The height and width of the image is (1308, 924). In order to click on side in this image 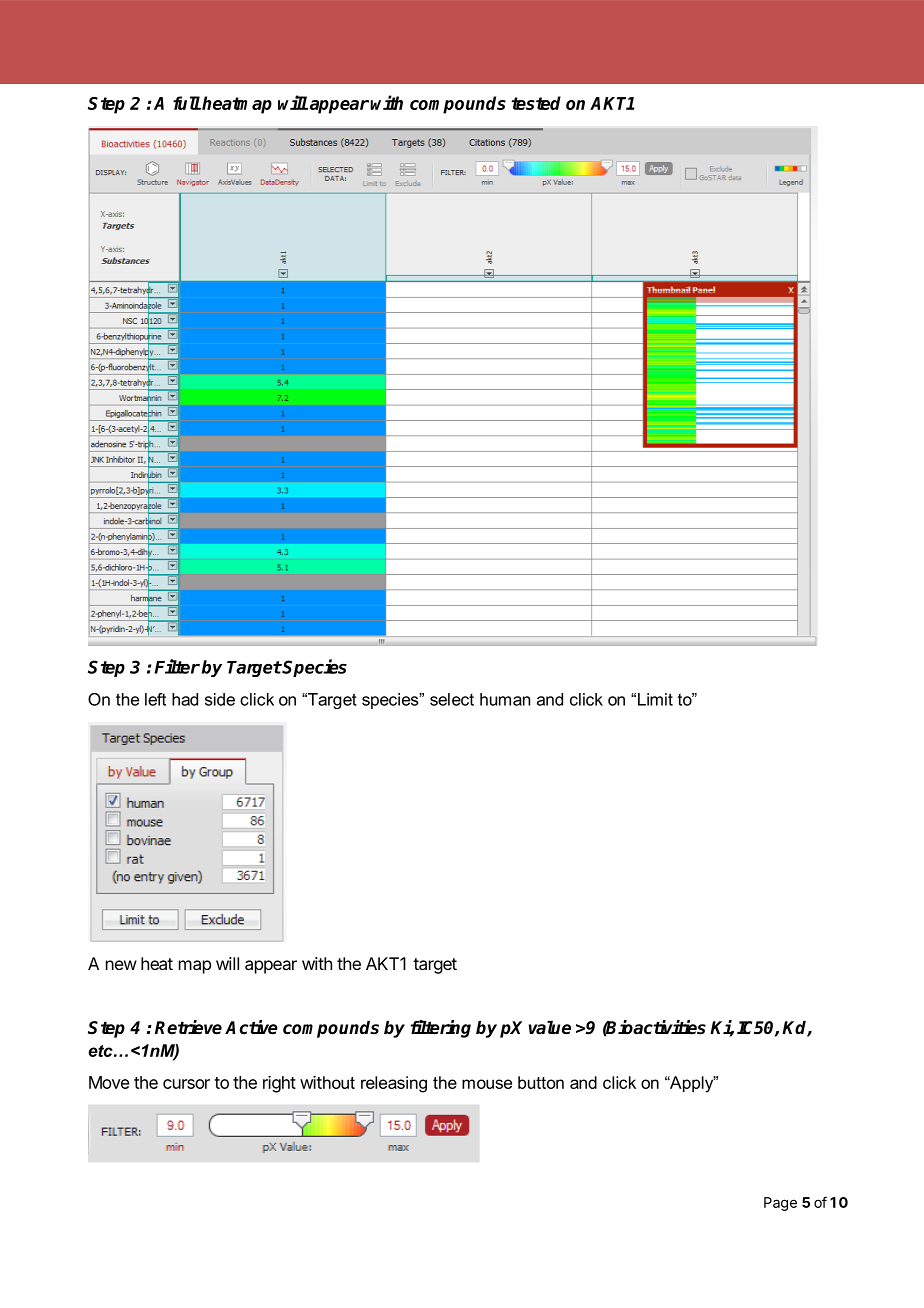, I will do `click(220, 699)`.
